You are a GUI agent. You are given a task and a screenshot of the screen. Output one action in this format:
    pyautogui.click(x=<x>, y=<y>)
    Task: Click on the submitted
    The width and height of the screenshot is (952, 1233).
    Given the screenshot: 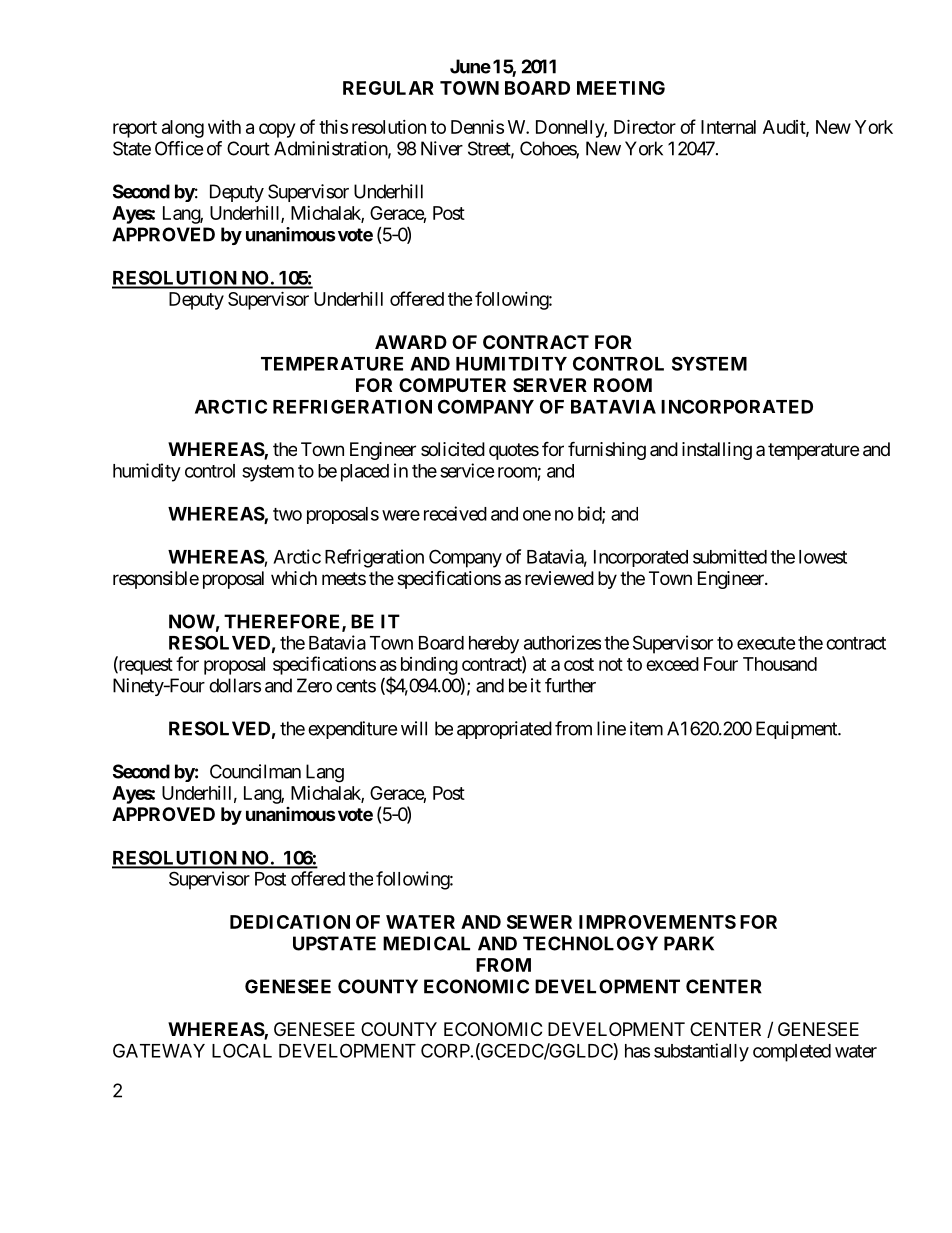 What is the action you would take?
    pyautogui.click(x=730, y=556)
